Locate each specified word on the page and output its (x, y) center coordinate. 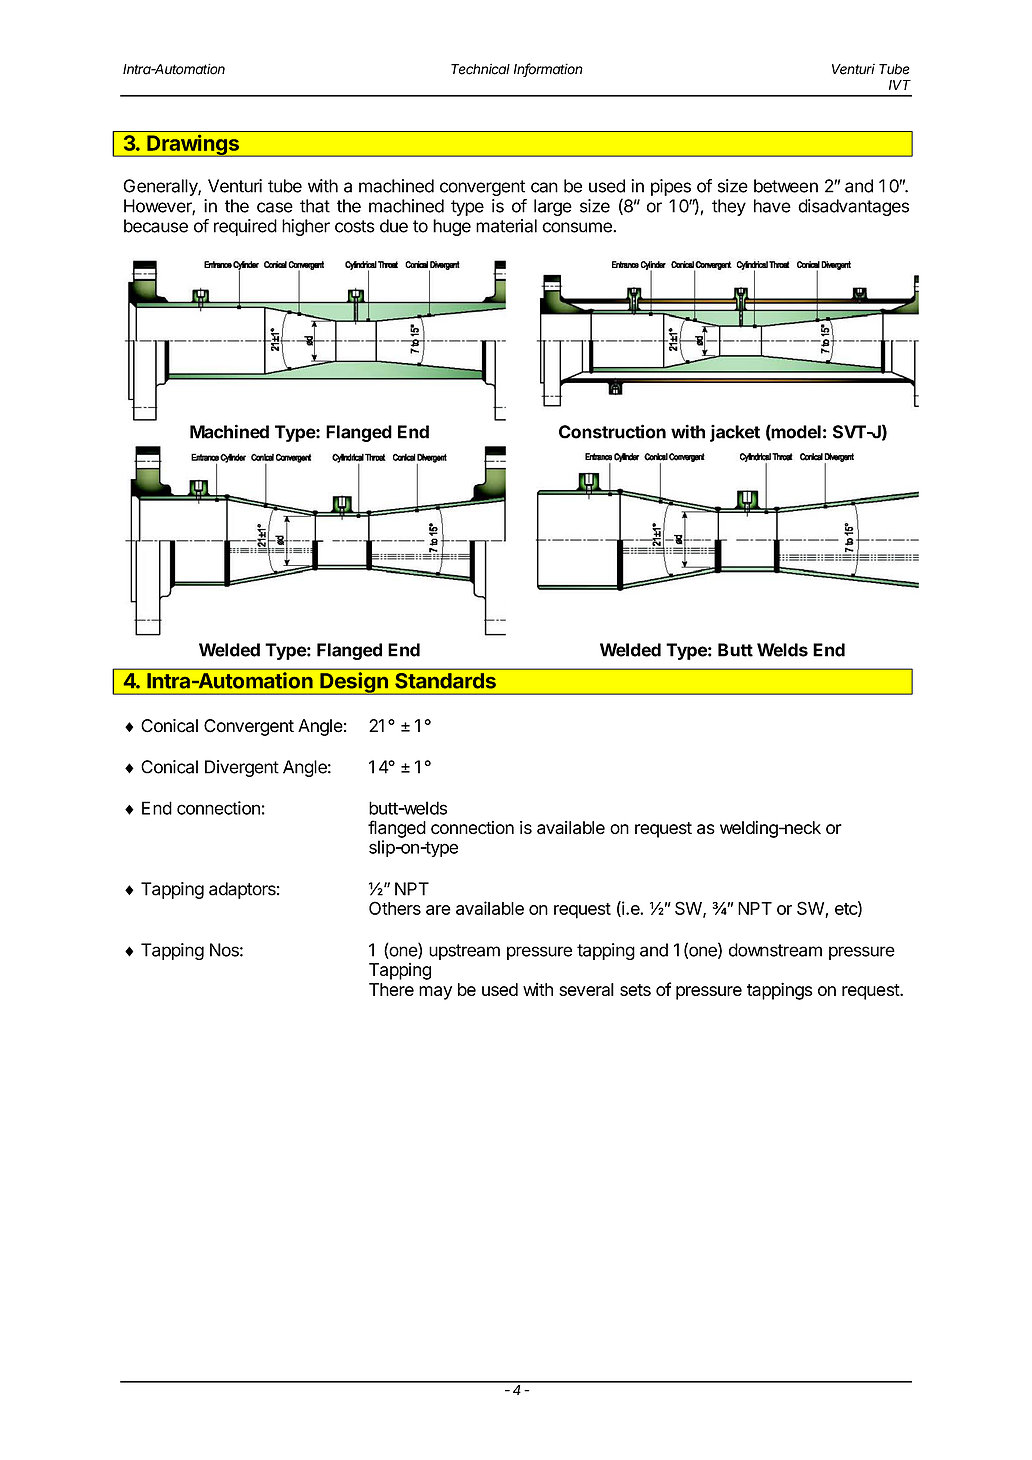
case (275, 207)
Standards (445, 681)
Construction (612, 431)
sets (635, 990)
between (786, 186)
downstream (775, 950)
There (391, 989)
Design (354, 683)
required (245, 227)
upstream (464, 952)
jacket (735, 433)
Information (548, 70)
